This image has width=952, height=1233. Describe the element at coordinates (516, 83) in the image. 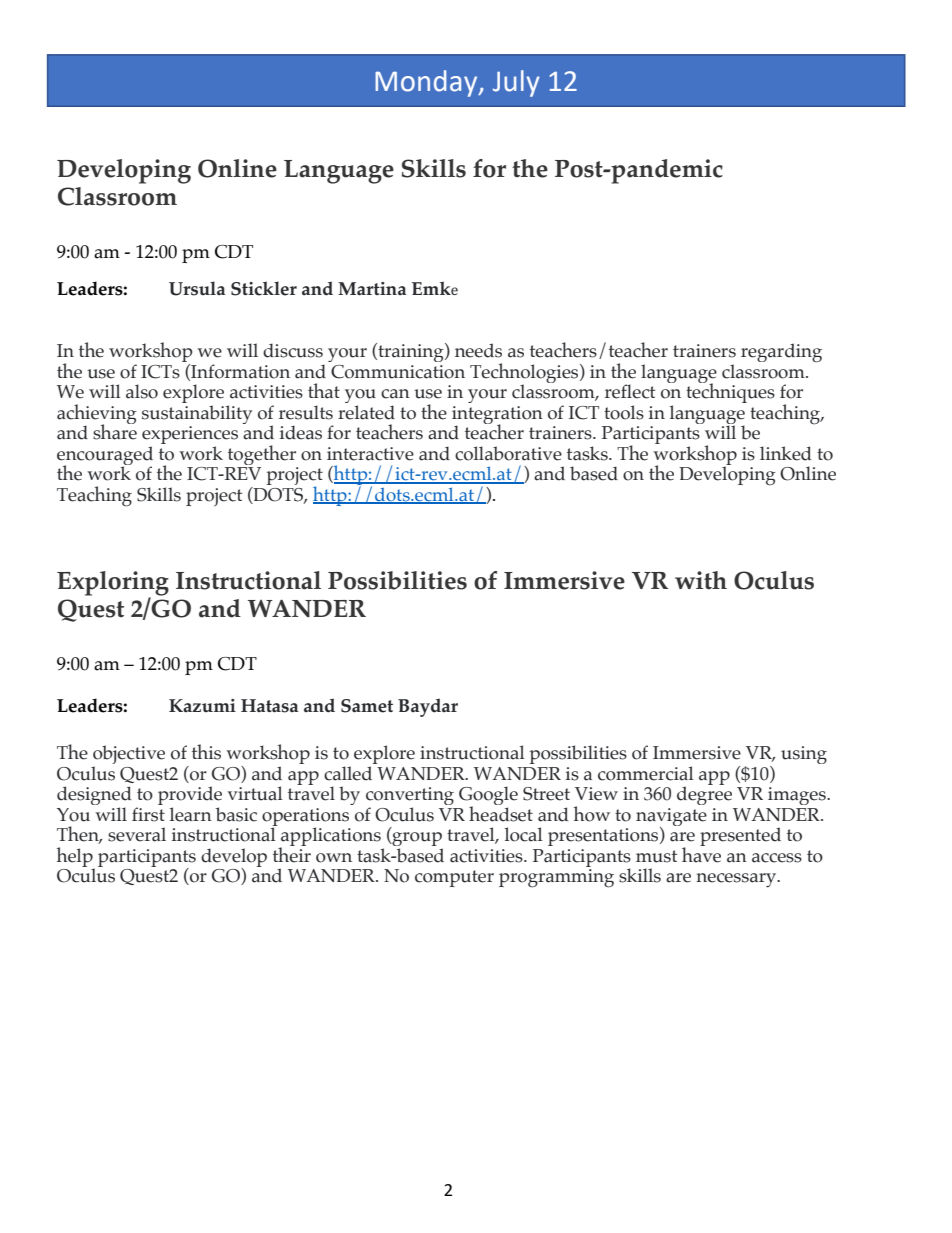

I see `July` at that location.
